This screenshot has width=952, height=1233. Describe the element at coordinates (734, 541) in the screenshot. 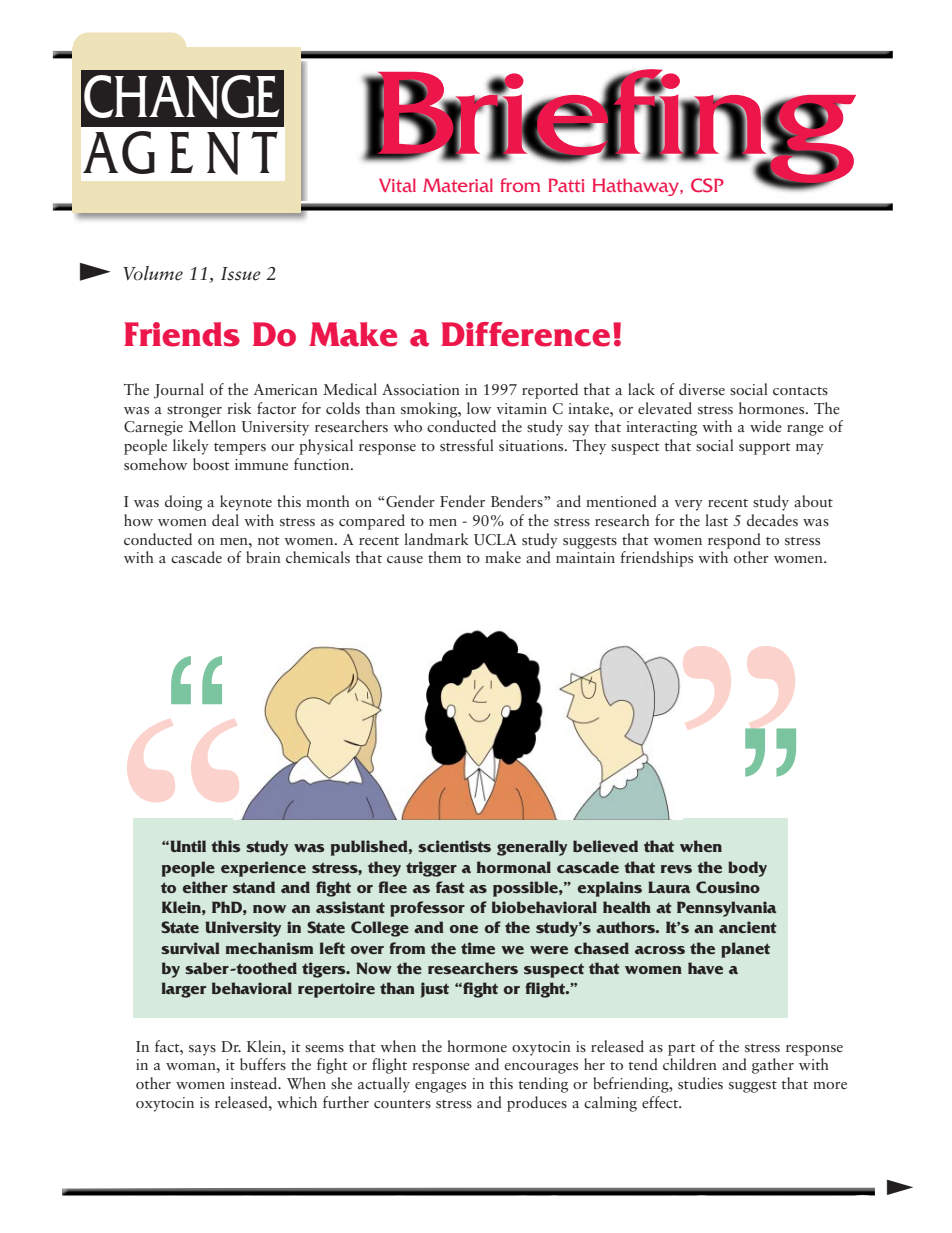

I see `respond` at that location.
